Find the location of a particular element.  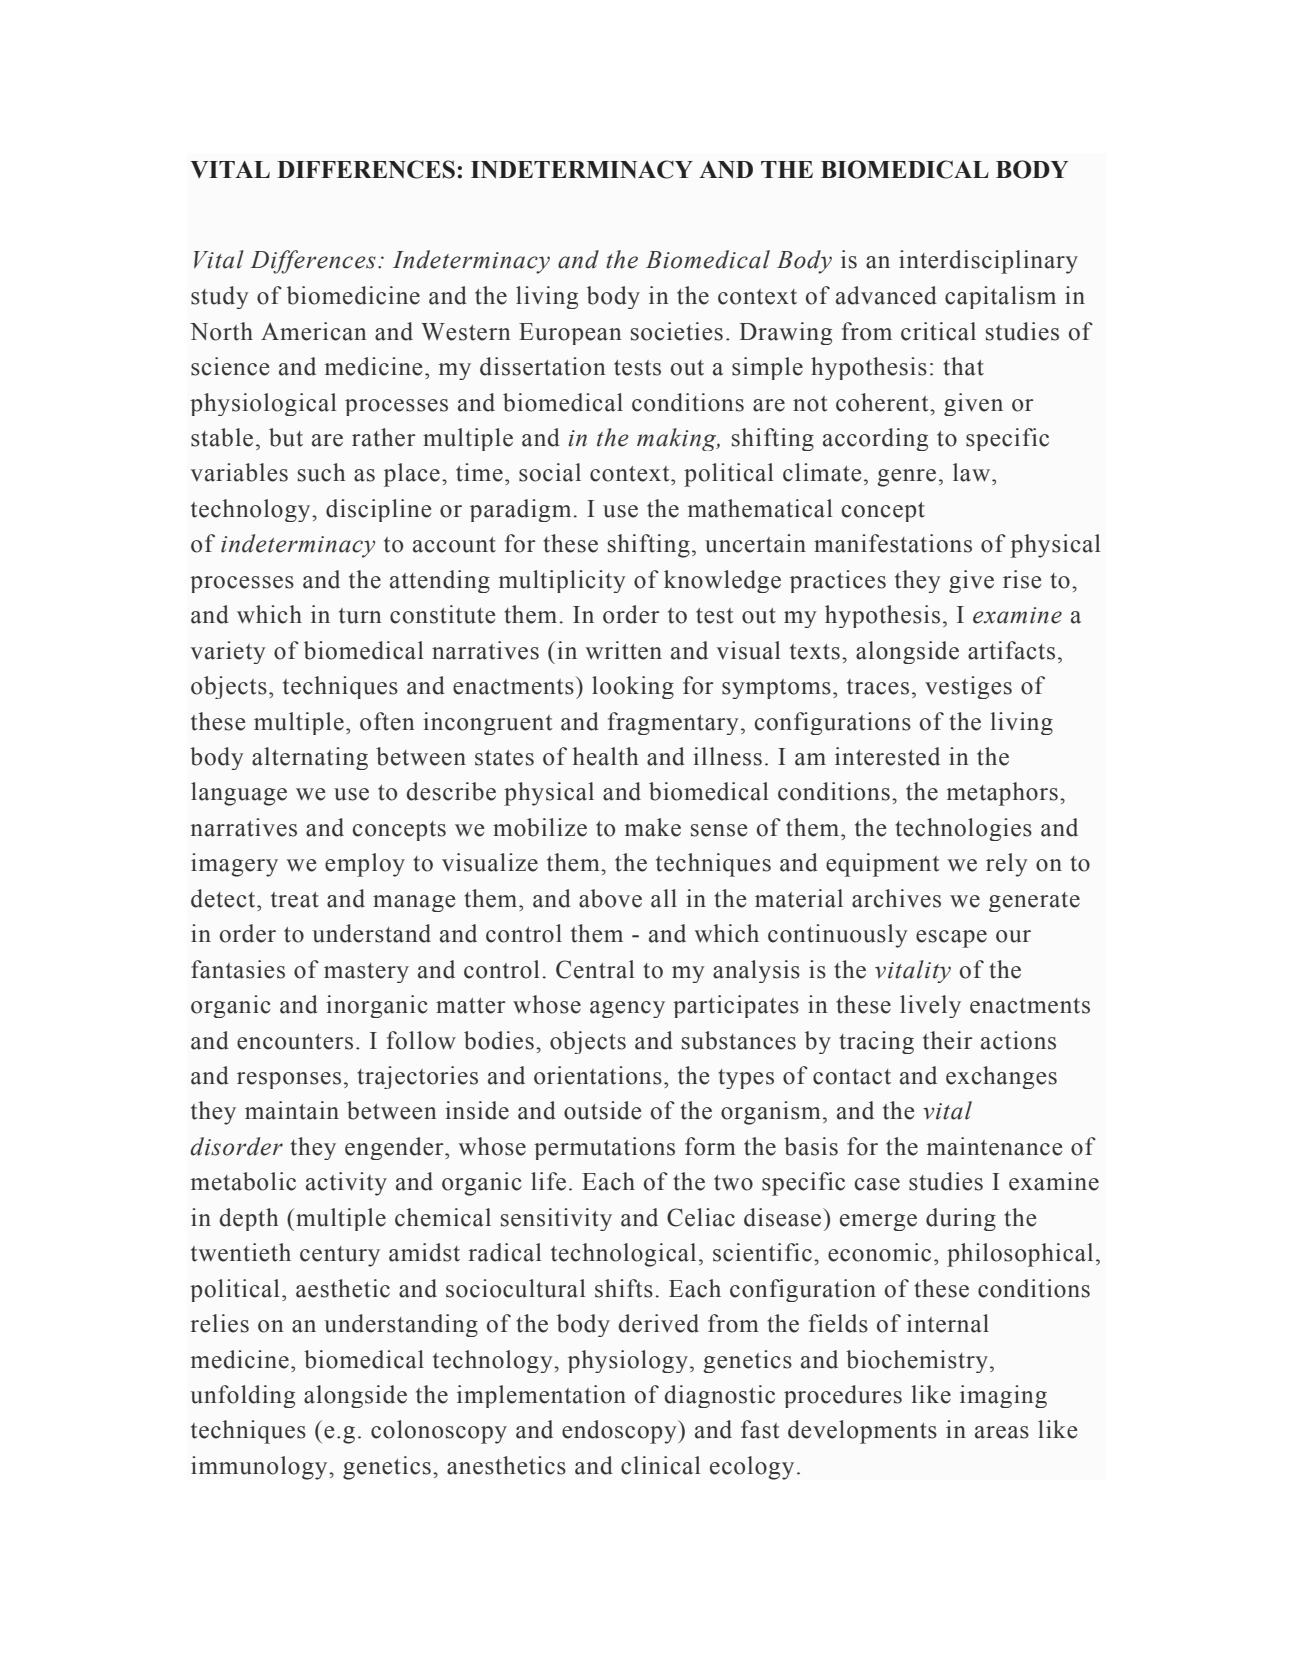

endoscopy is located at coordinates (620, 1432).
